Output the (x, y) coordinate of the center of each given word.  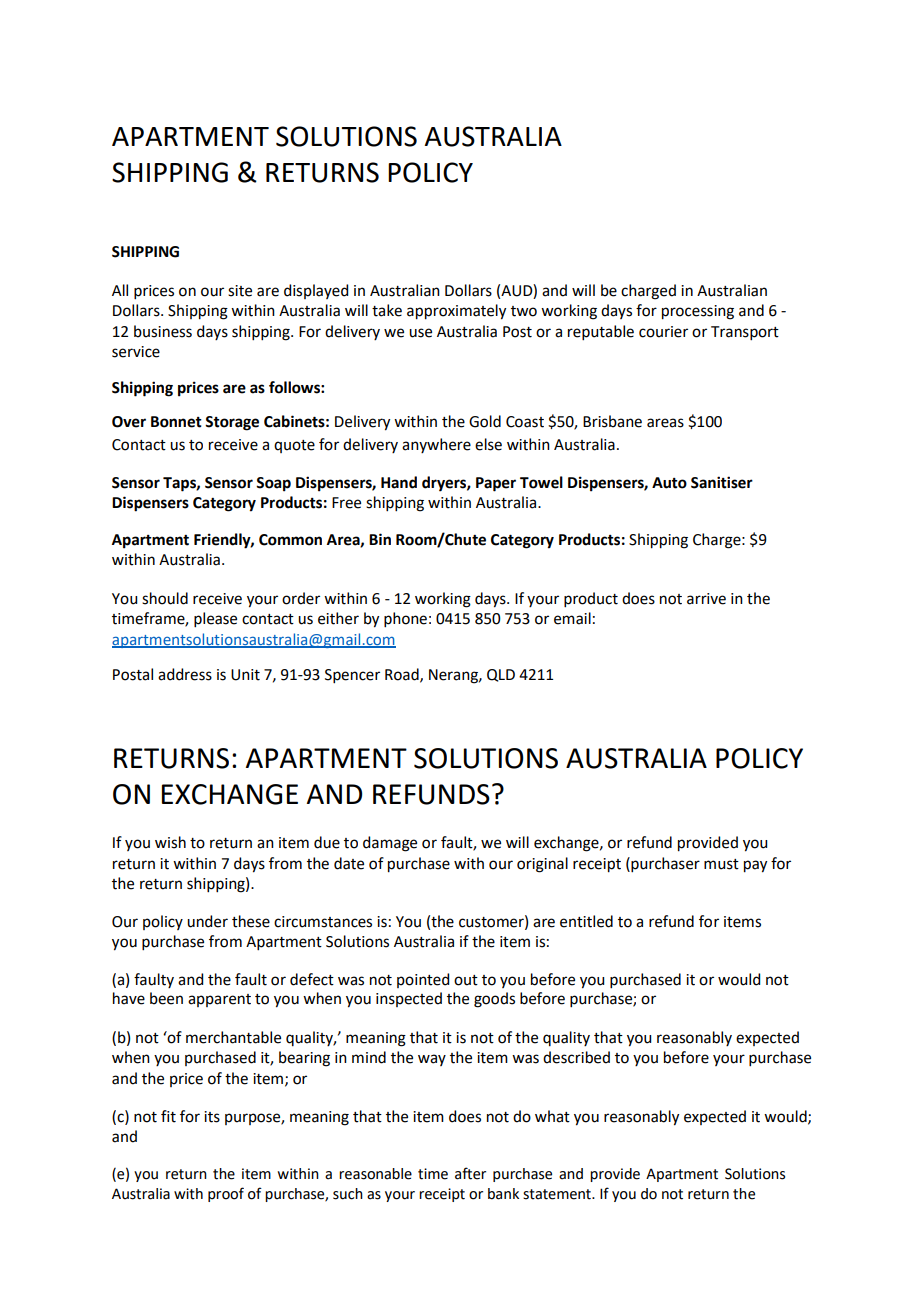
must (721, 864)
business (163, 331)
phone (405, 619)
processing (698, 312)
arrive (706, 599)
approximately (456, 312)
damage (390, 844)
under (207, 921)
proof (226, 1194)
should (165, 598)
